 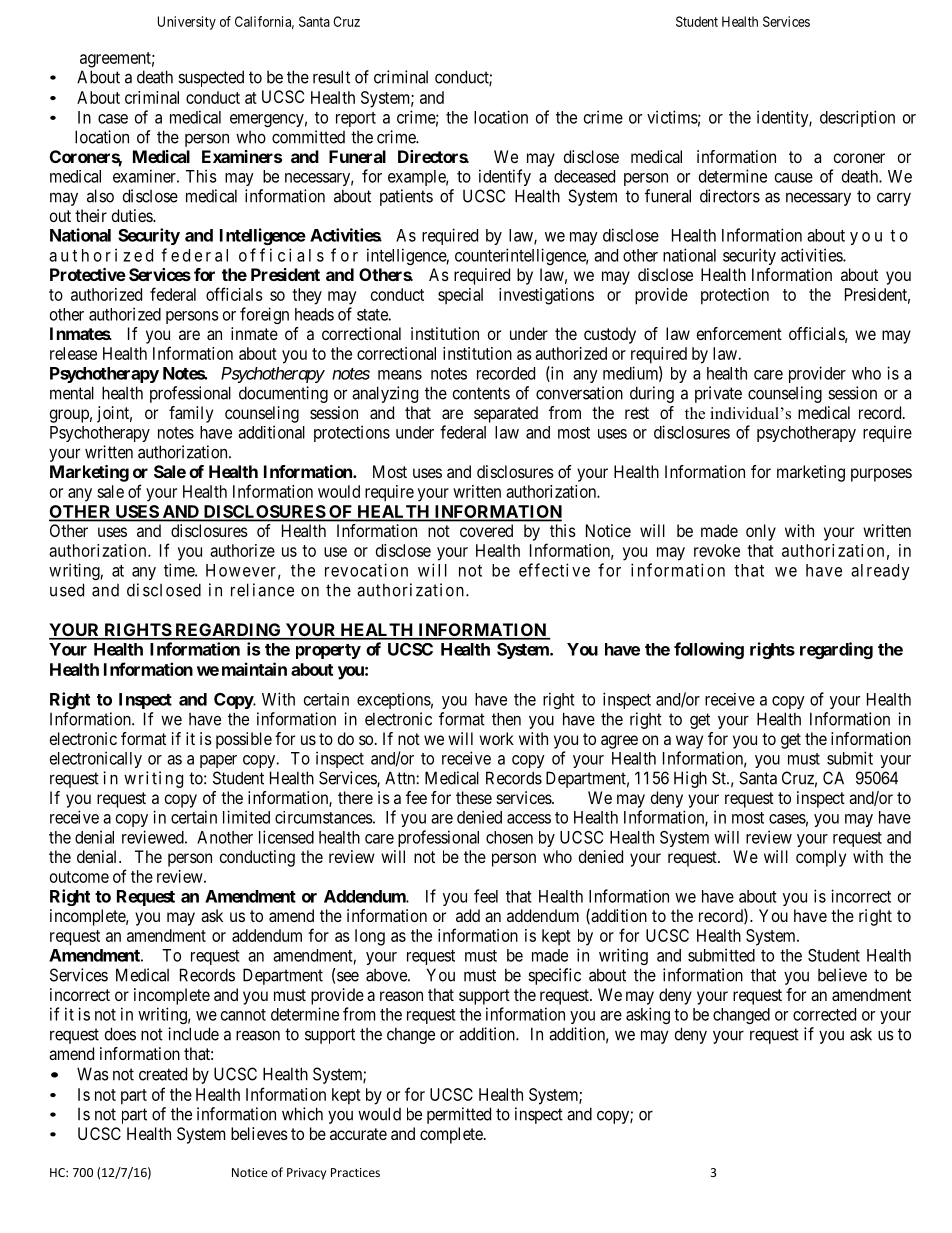 What do you see at coordinates (187, 23) in the document?
I see `University` at bounding box center [187, 23].
